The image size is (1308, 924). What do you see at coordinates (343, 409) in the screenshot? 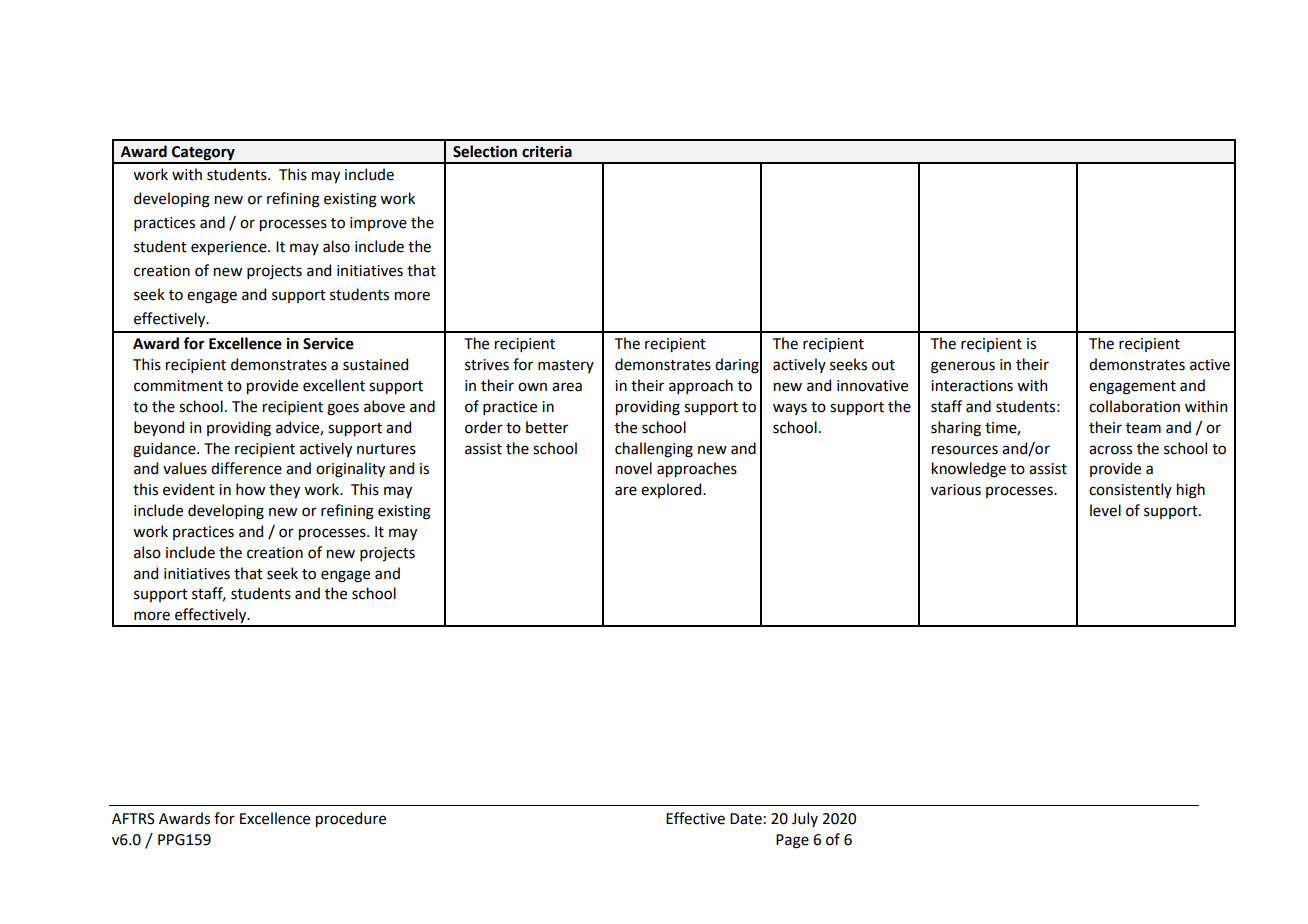
I see `goes` at bounding box center [343, 409].
